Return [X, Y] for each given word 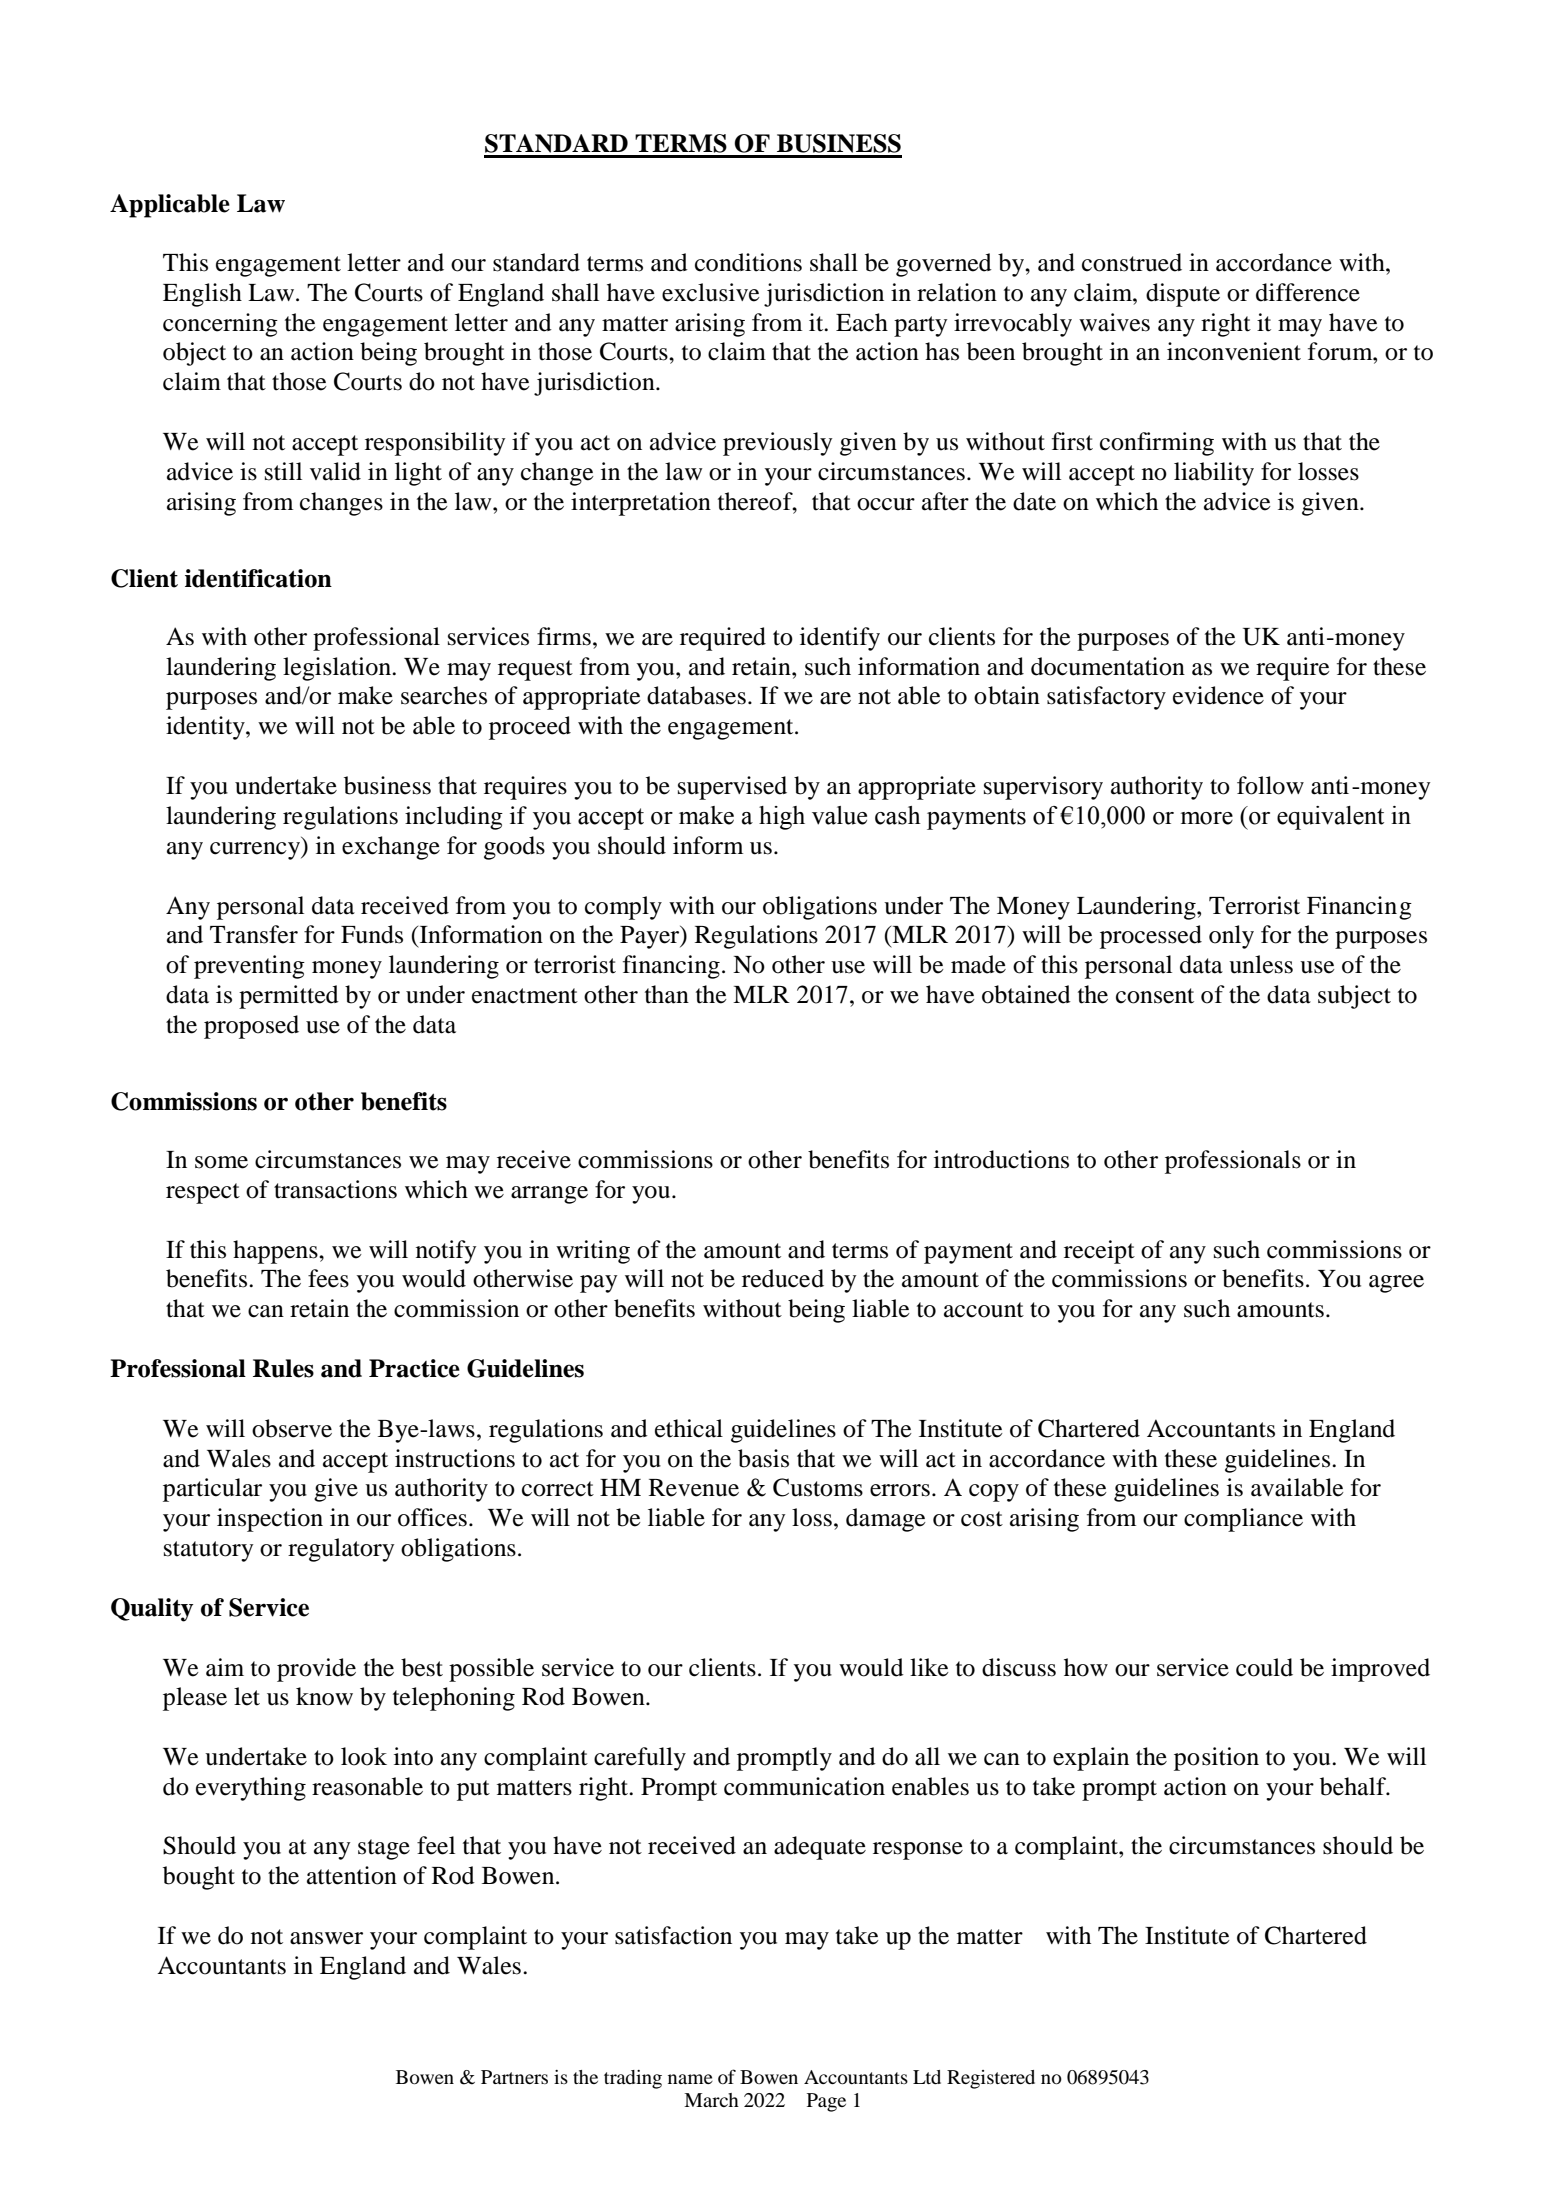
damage [886, 1520]
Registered [991, 2079]
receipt [1099, 1252]
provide [316, 1670]
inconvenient [1234, 351]
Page [826, 2102]
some [221, 1162]
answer [326, 1938]
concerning [220, 325]
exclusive [711, 292]
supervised [732, 788]
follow [1270, 785]
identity [206, 728]
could [1264, 1667]
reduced [783, 1278]
